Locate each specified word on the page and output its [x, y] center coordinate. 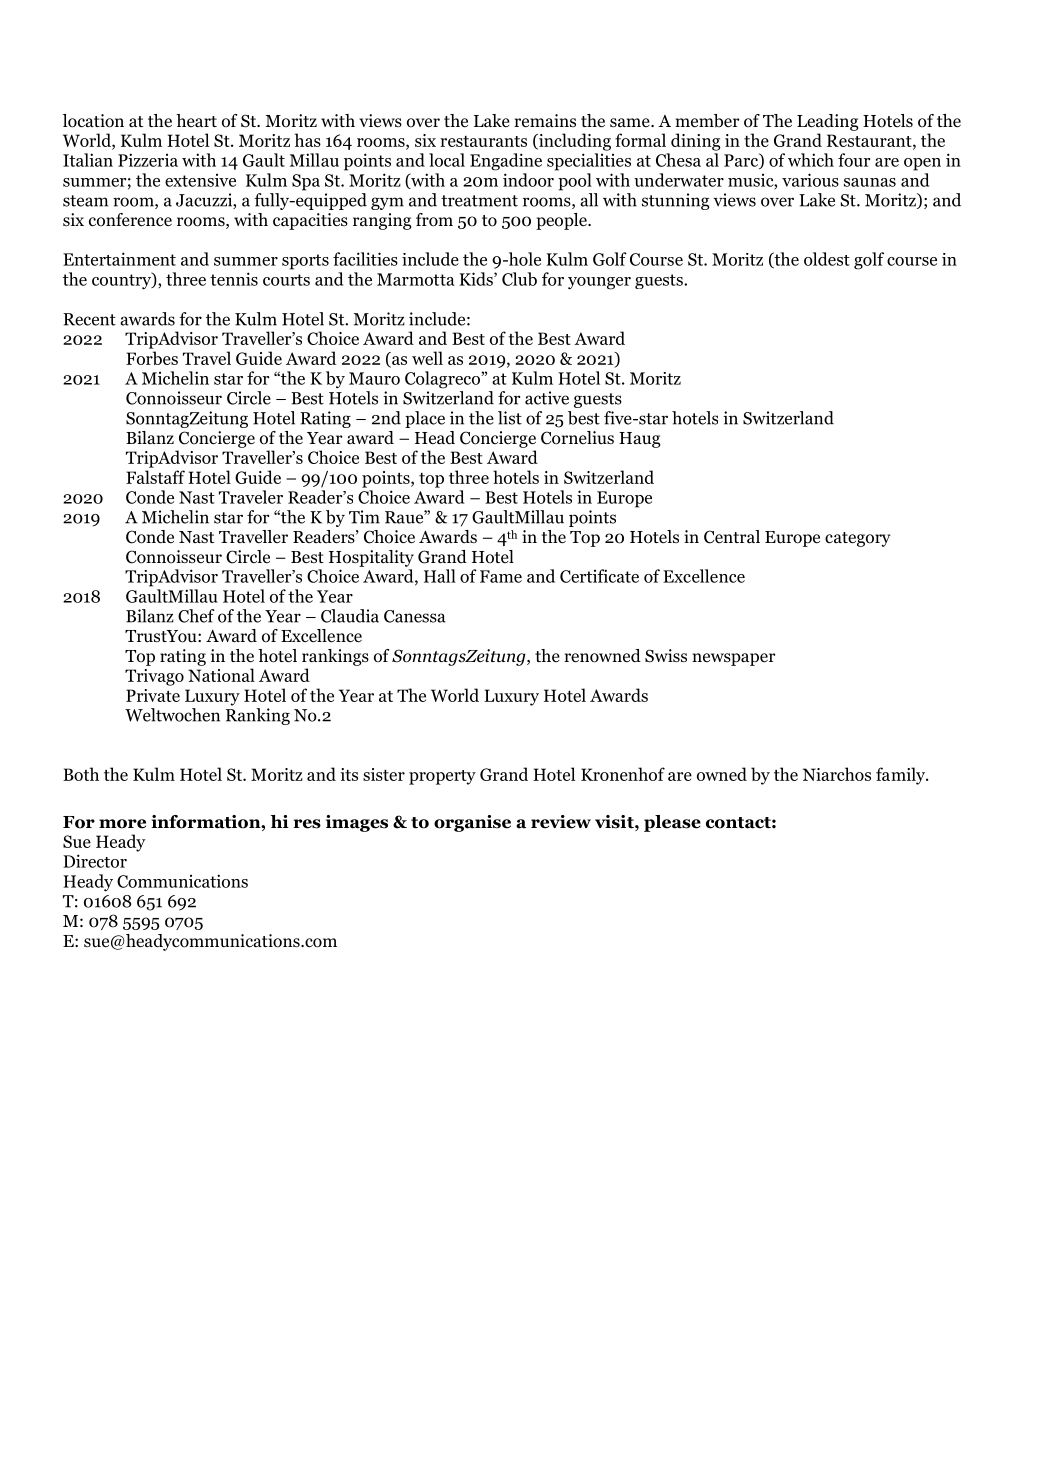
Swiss [666, 656]
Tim [364, 517]
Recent [89, 319]
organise [472, 823]
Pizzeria [148, 160]
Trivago [154, 677]
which [811, 160]
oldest [827, 259]
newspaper [734, 659]
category [858, 539]
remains [545, 120]
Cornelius [577, 438]
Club [519, 279]
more [122, 824]
